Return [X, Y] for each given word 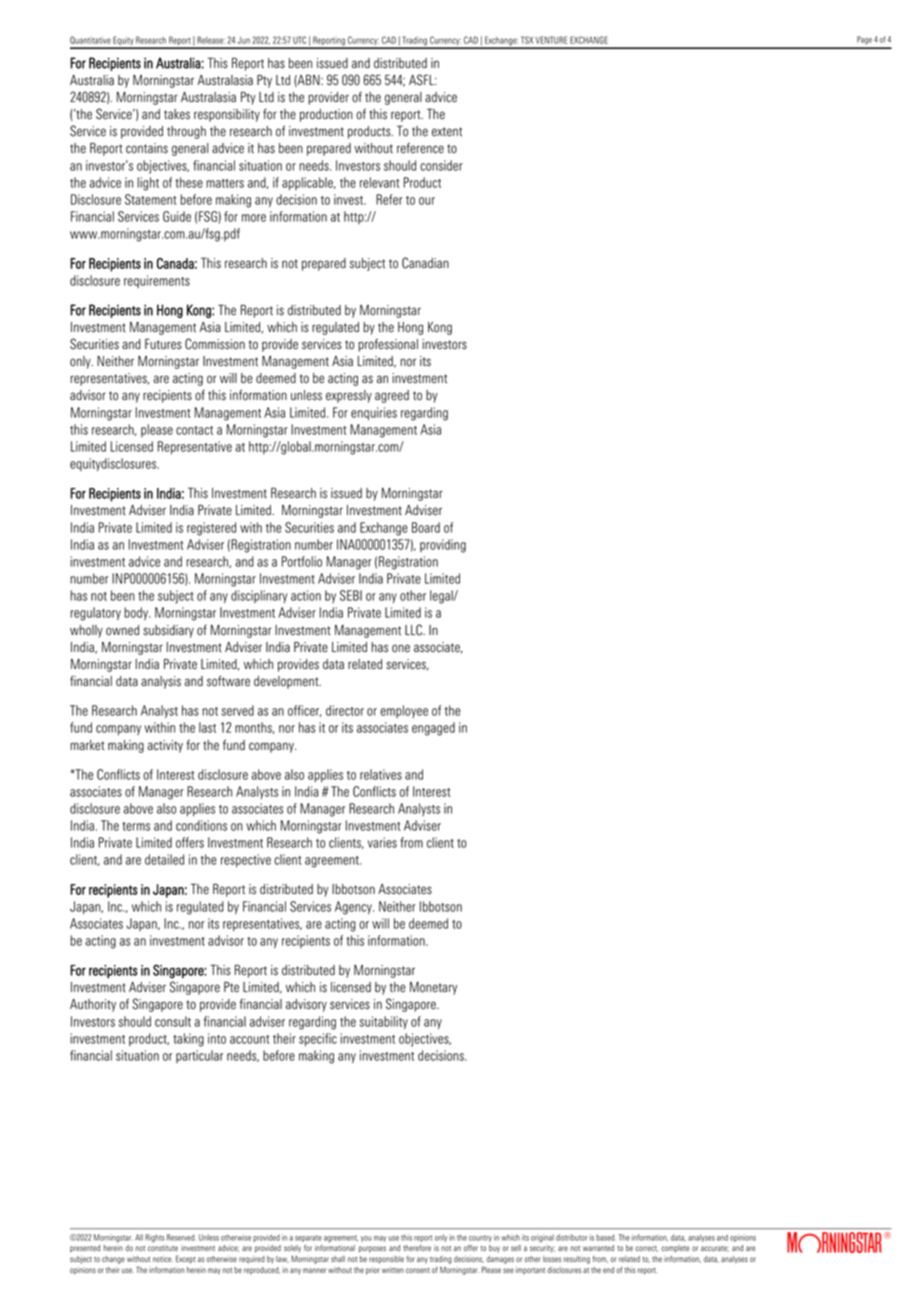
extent [447, 132]
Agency [354, 908]
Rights [155, 1238]
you [366, 1239]
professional [388, 345]
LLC [414, 630]
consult [173, 1021]
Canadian [425, 263]
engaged [433, 729]
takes [177, 114]
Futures [163, 344]
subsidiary [168, 631]
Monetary [433, 988]
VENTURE [551, 40]
